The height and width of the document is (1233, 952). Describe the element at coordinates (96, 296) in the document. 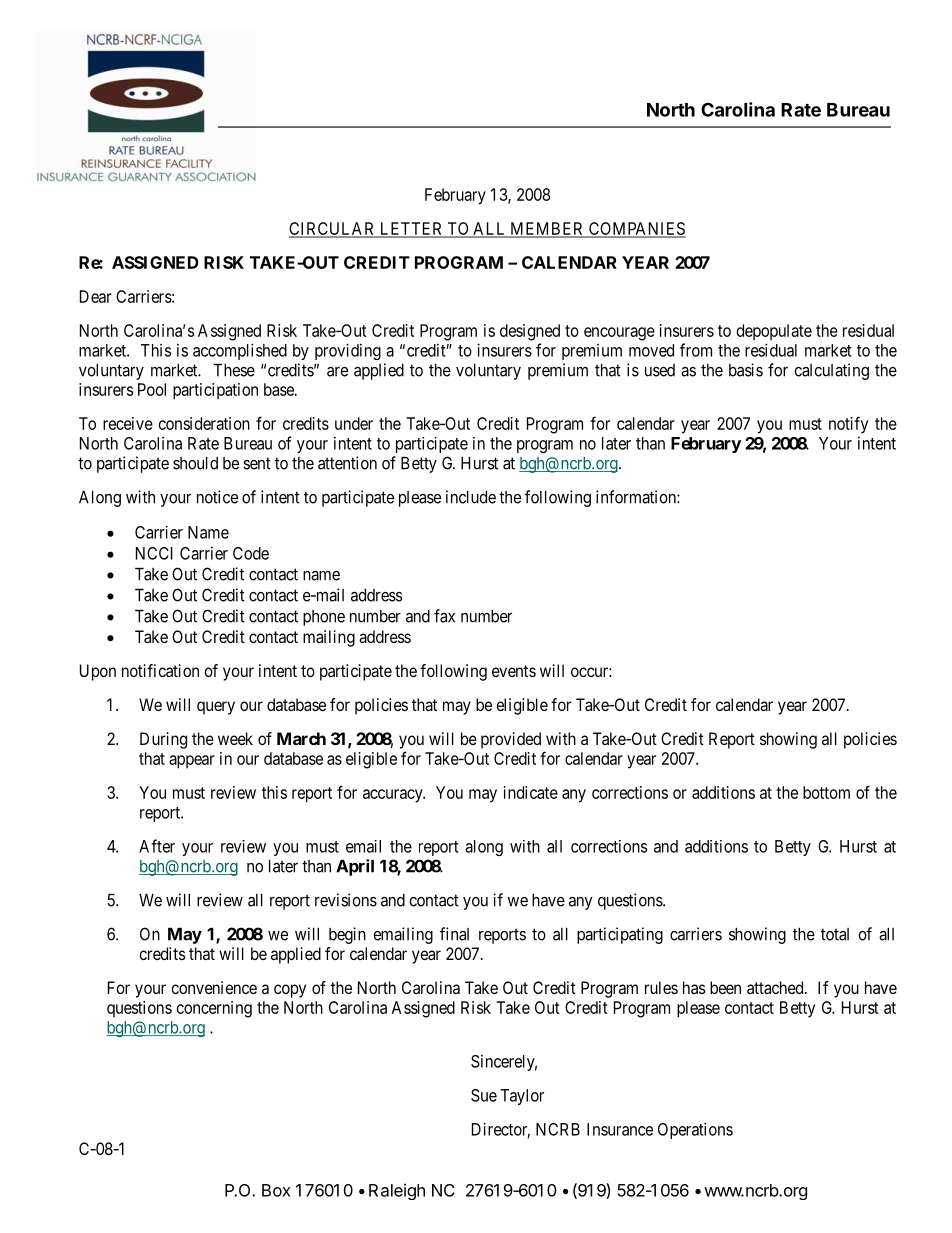

I see `Dear` at that location.
